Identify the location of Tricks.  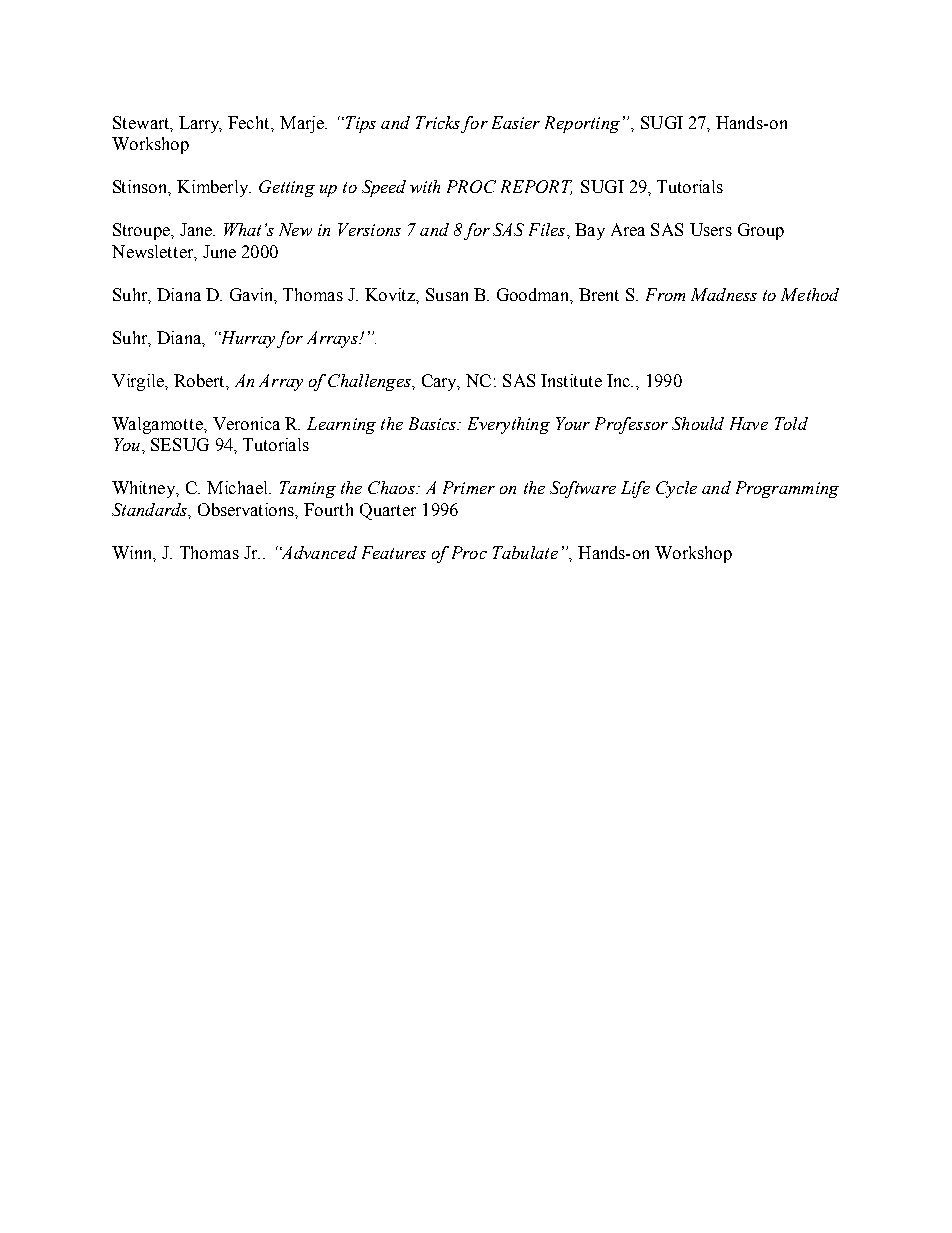
(438, 122).
